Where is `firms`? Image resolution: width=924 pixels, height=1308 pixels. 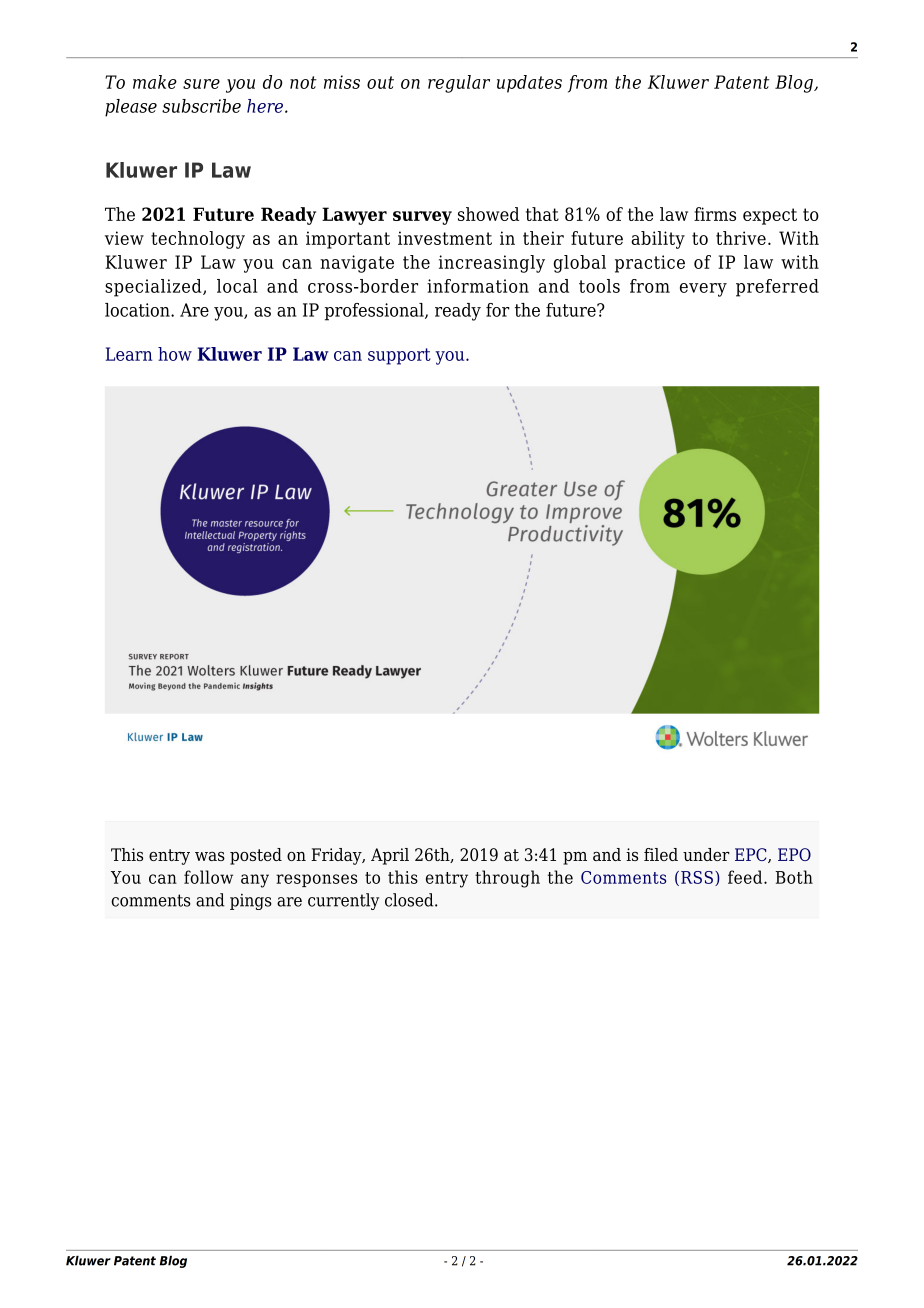
firms is located at coordinates (715, 214).
